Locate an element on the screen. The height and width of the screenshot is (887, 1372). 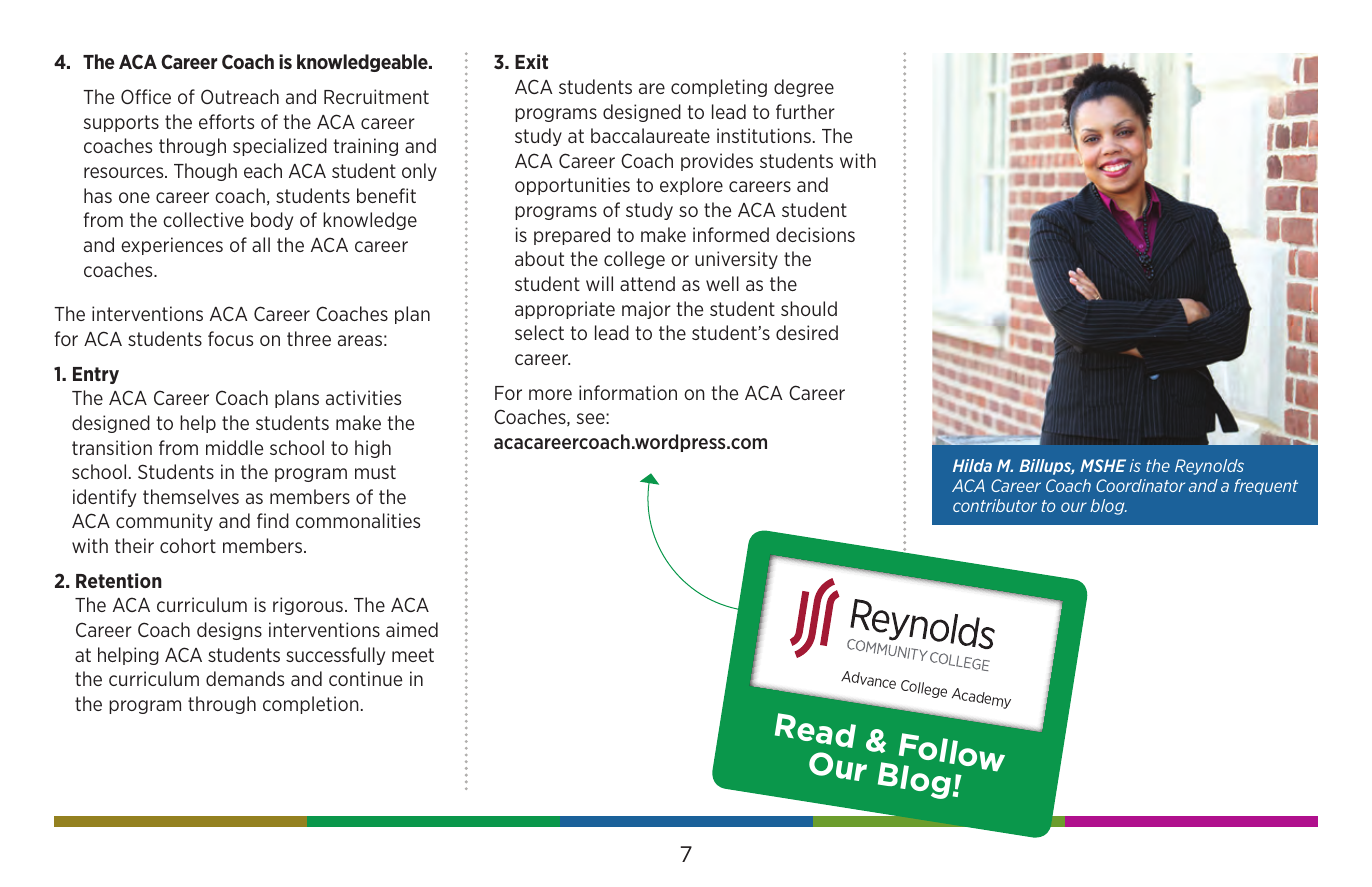
Office is located at coordinates (146, 96).
